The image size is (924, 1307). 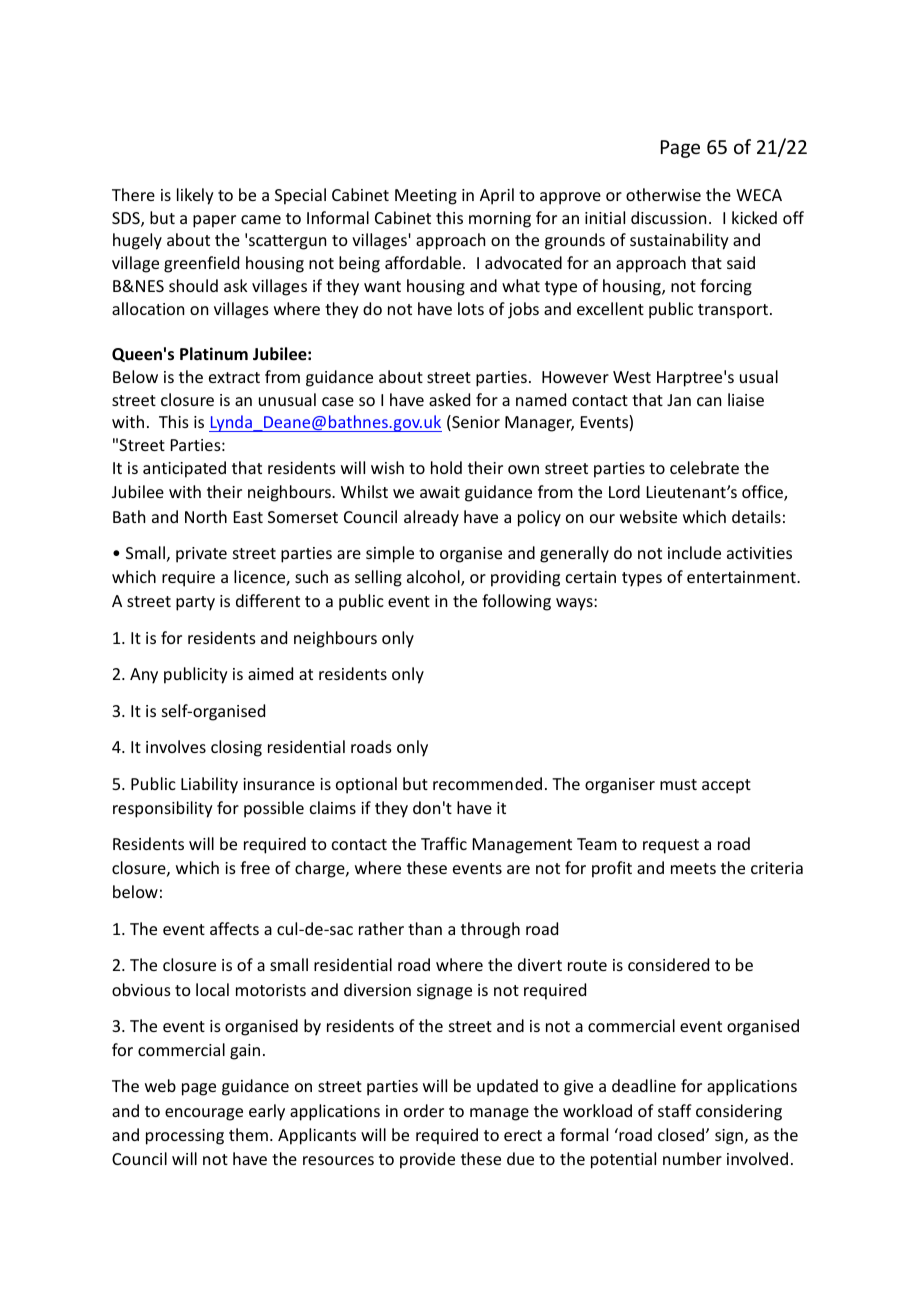 What do you see at coordinates (425, 928) in the document?
I see `than` at bounding box center [425, 928].
